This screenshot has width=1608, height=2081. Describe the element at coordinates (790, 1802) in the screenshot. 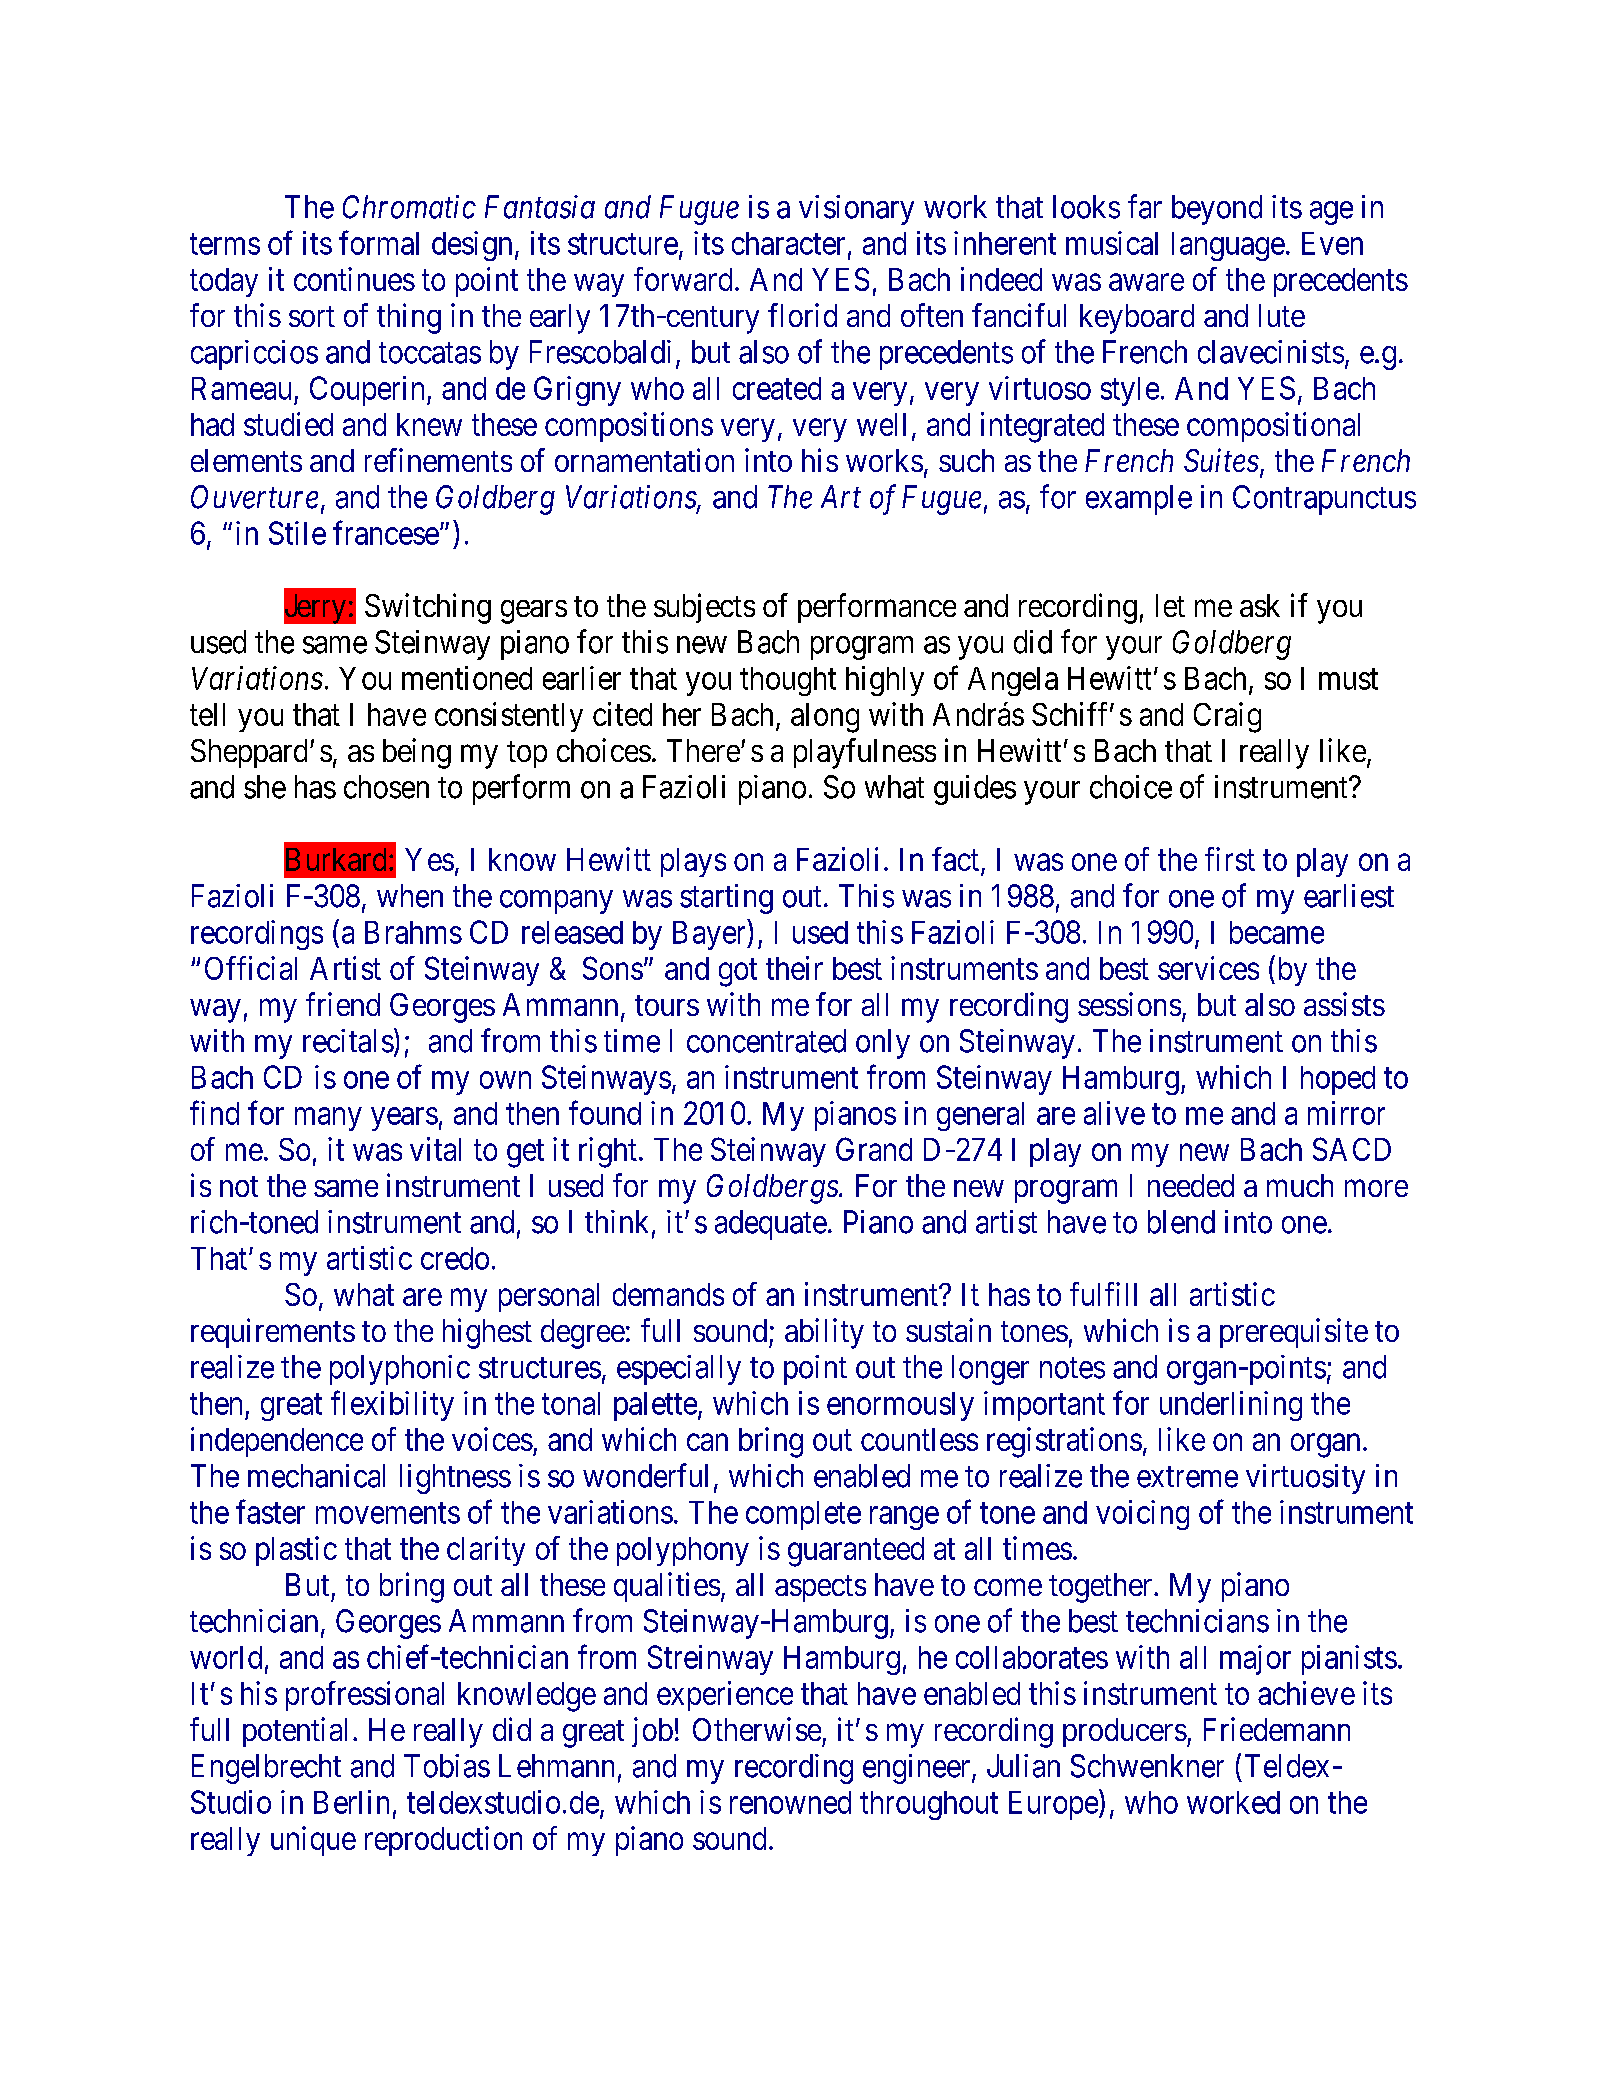

I see `renowned` at that location.
